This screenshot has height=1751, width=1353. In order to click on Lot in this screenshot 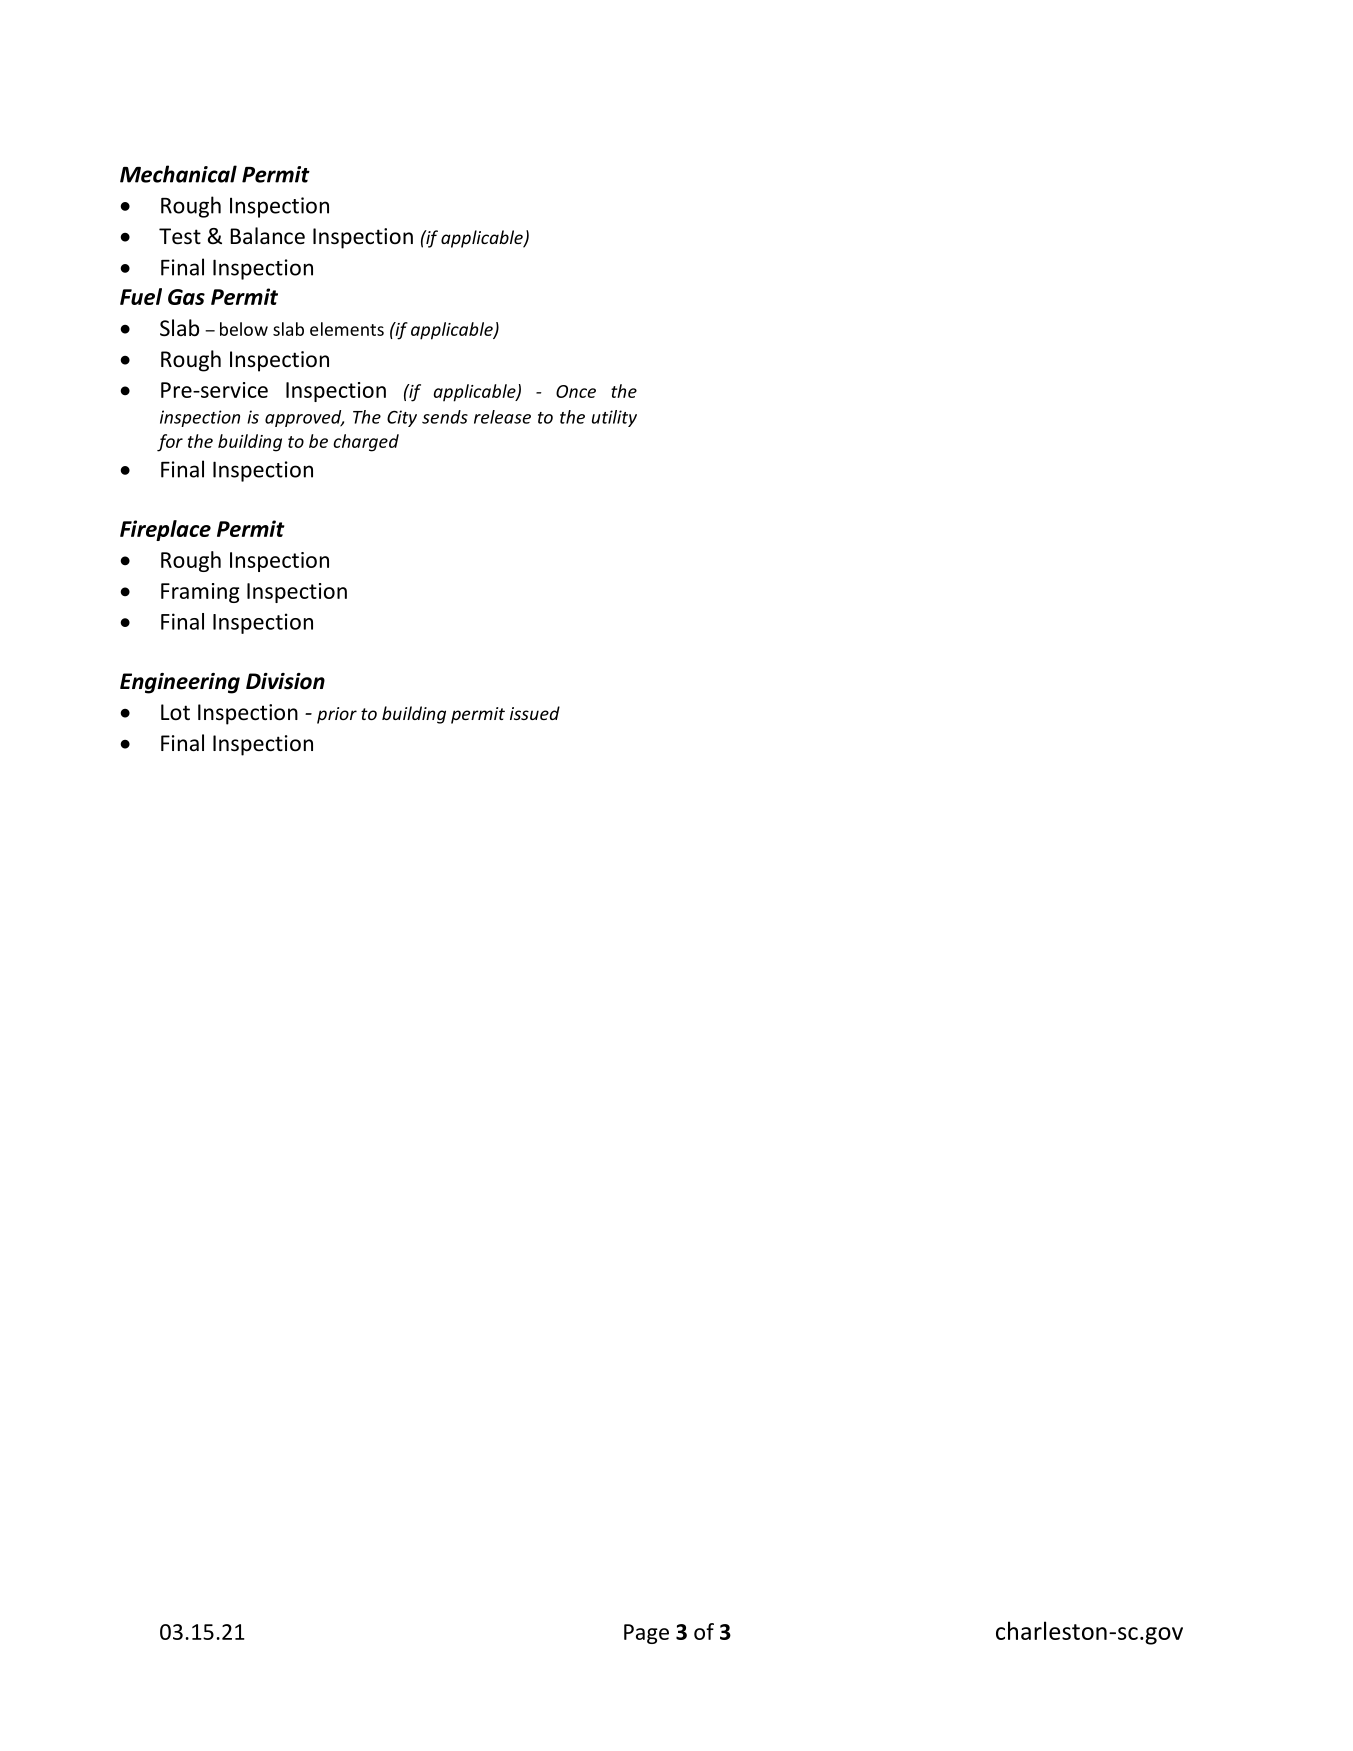, I will do `click(175, 712)`.
